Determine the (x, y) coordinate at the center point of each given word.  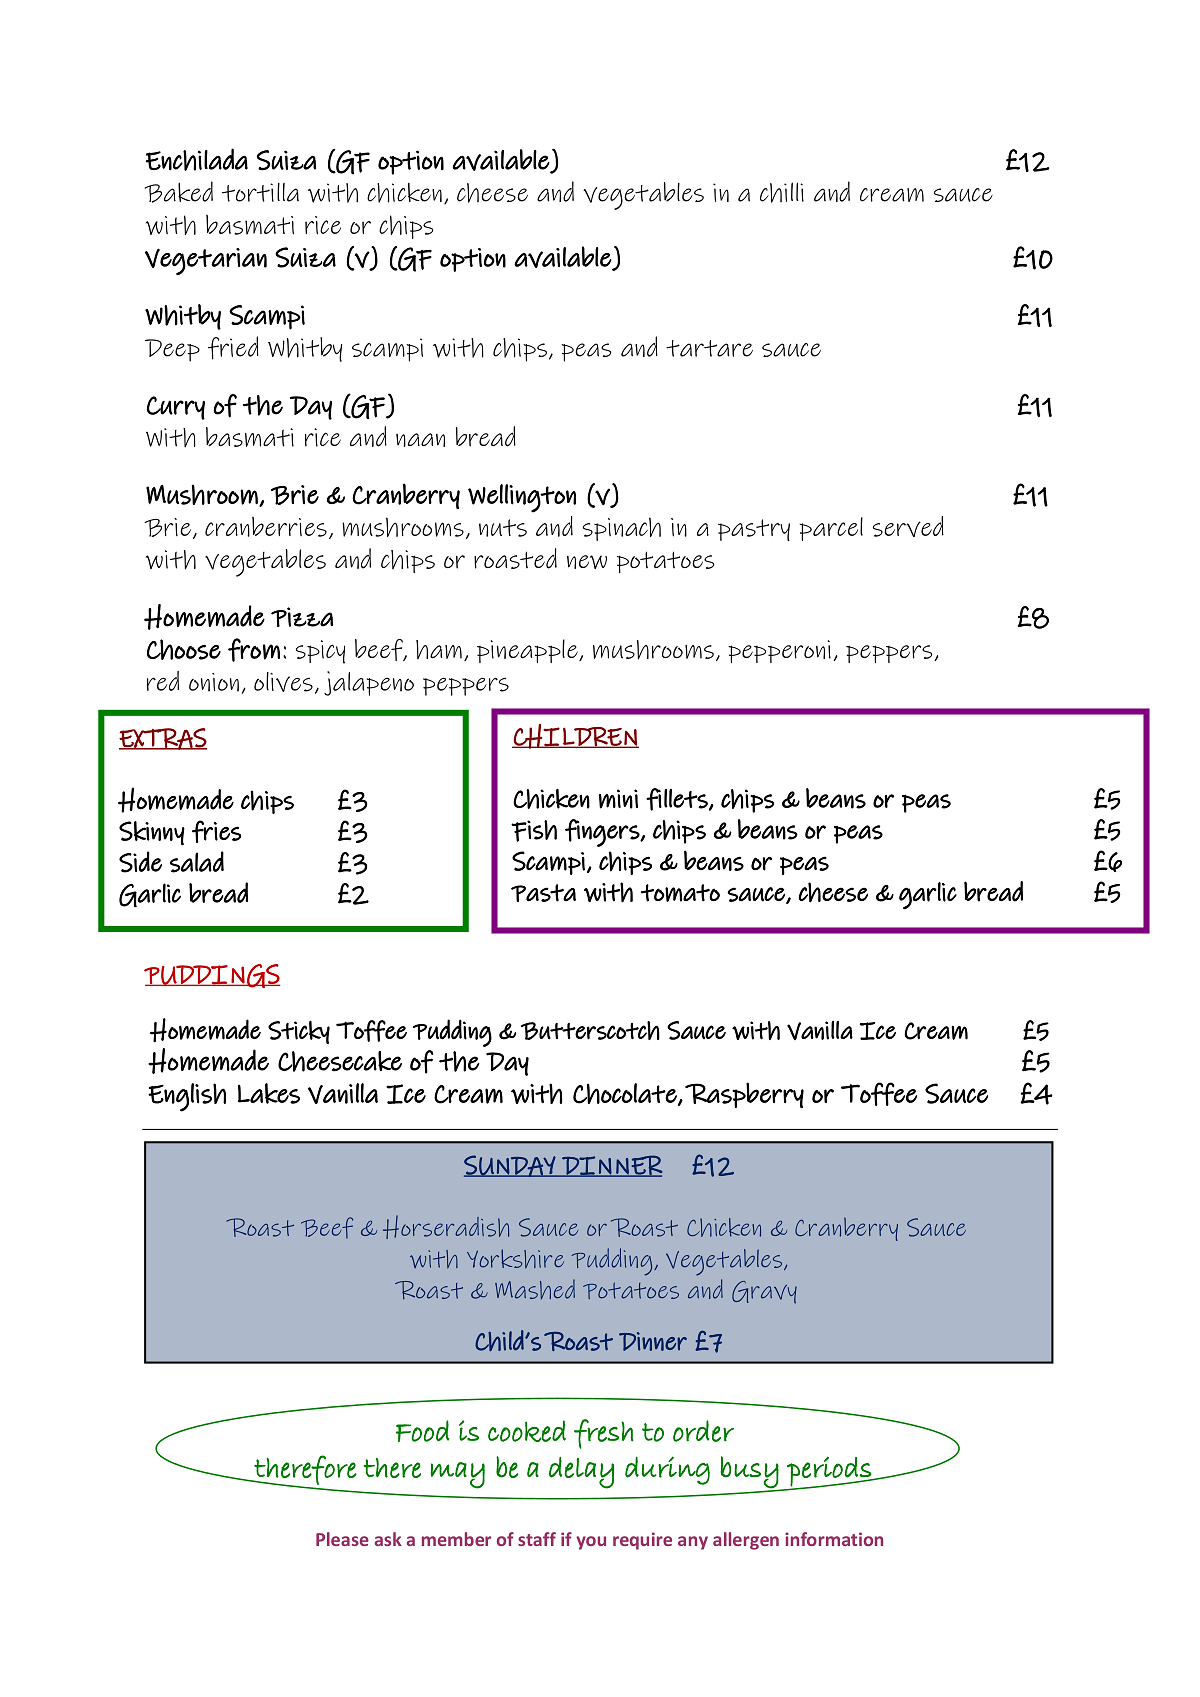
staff (537, 1539)
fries (216, 831)
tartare (709, 348)
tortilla (260, 192)
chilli (782, 192)
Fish (534, 831)
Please (342, 1539)
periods (830, 1472)
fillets (678, 799)
